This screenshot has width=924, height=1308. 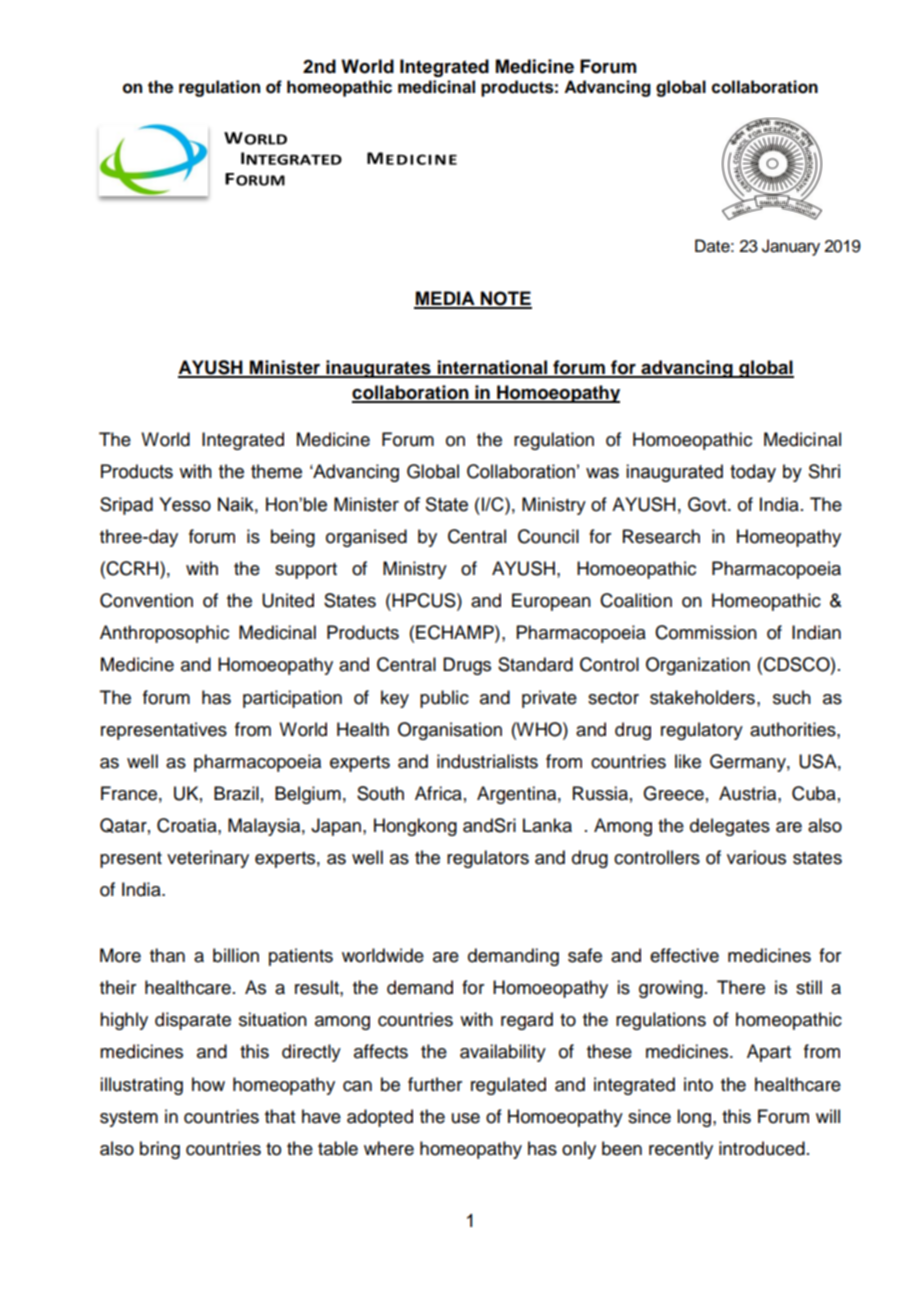 What do you see at coordinates (160, 1150) in the screenshot?
I see `bring` at bounding box center [160, 1150].
